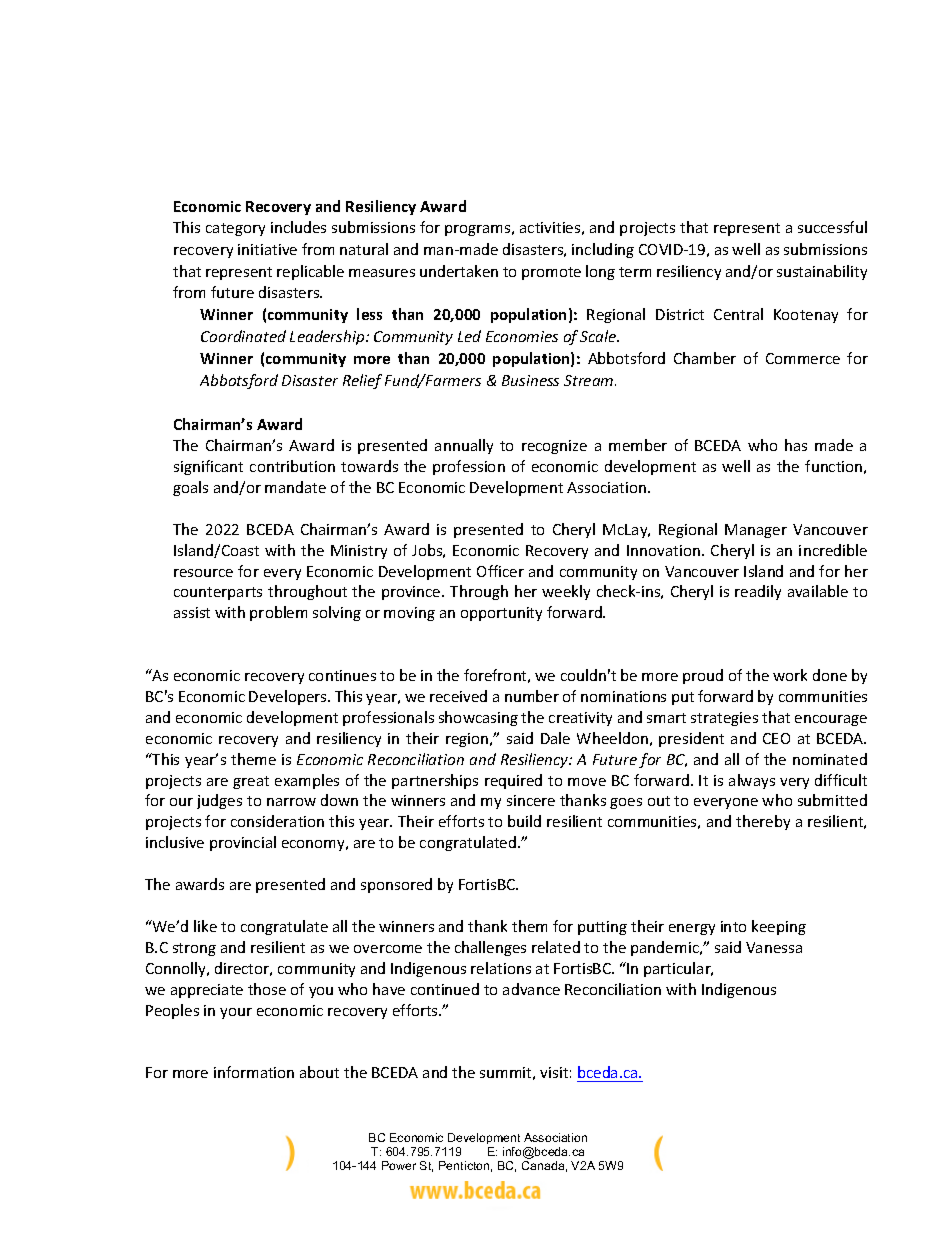 This screenshot has height=1233, width=952. I want to click on keeping, so click(779, 927).
